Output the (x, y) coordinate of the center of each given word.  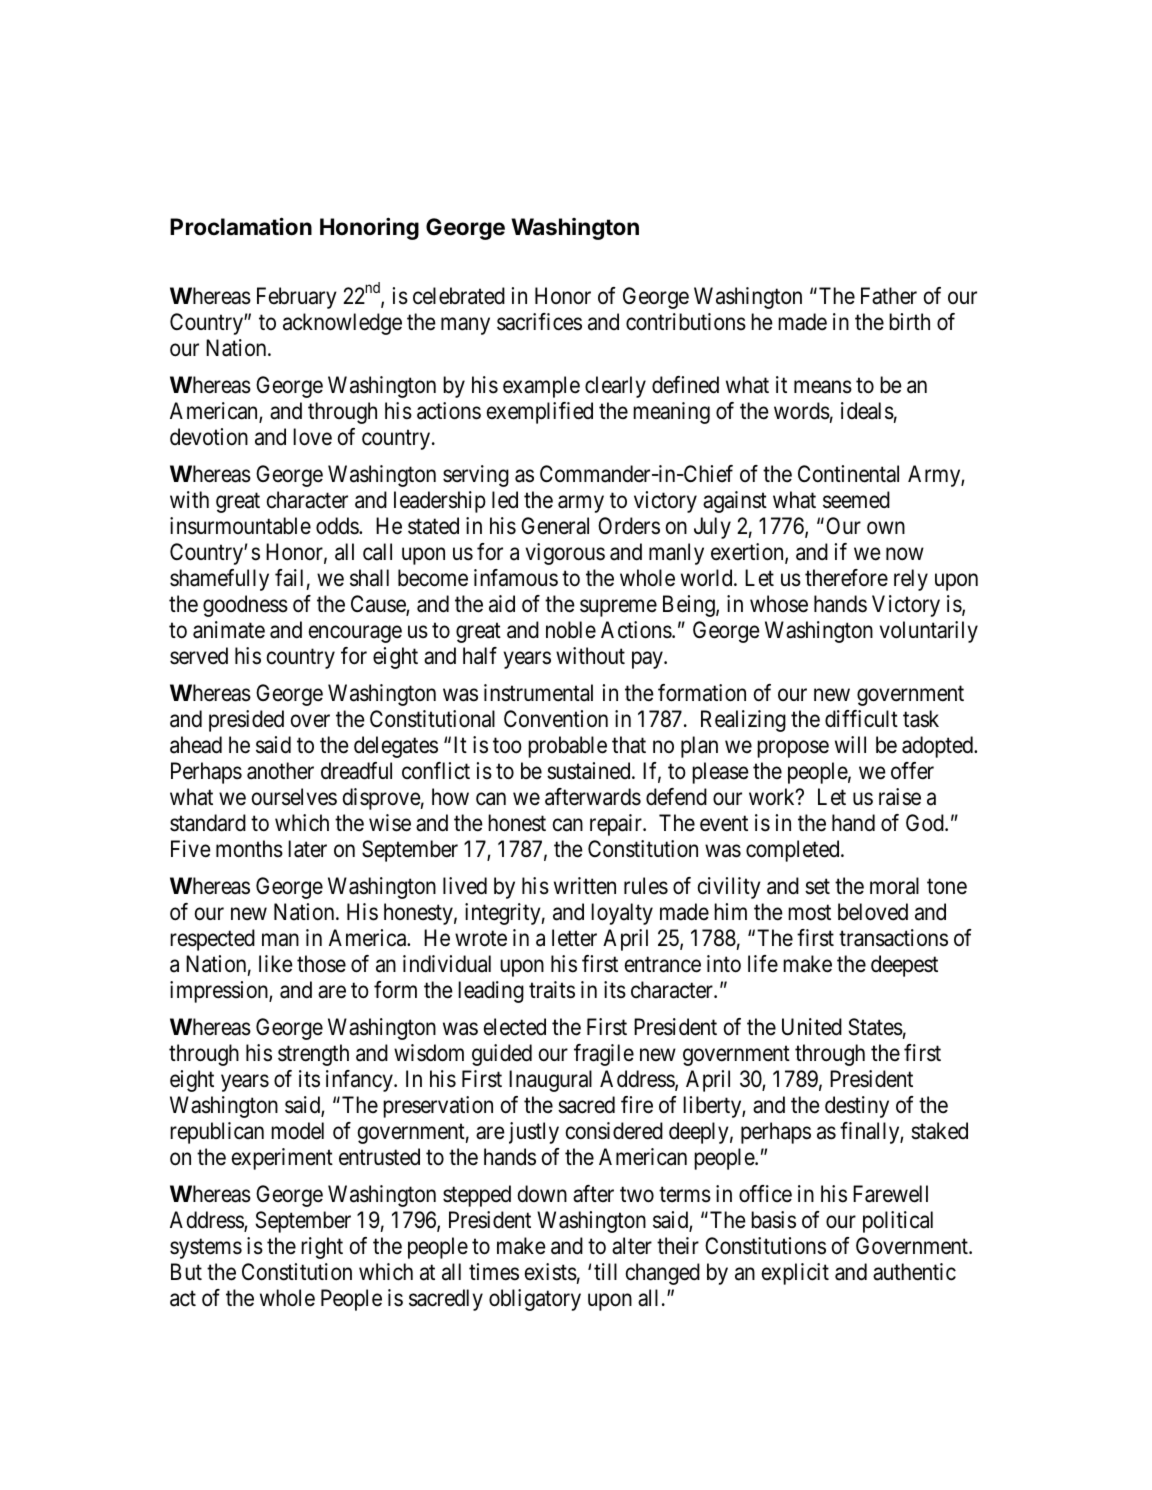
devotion (209, 437)
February (297, 298)
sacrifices (539, 322)
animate (229, 630)
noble (571, 630)
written (585, 885)
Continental (848, 474)
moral (894, 886)
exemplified (540, 413)
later (307, 849)
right (322, 1248)
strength (313, 1055)
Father (889, 296)
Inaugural (550, 1081)
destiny (857, 1107)
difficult (861, 719)
